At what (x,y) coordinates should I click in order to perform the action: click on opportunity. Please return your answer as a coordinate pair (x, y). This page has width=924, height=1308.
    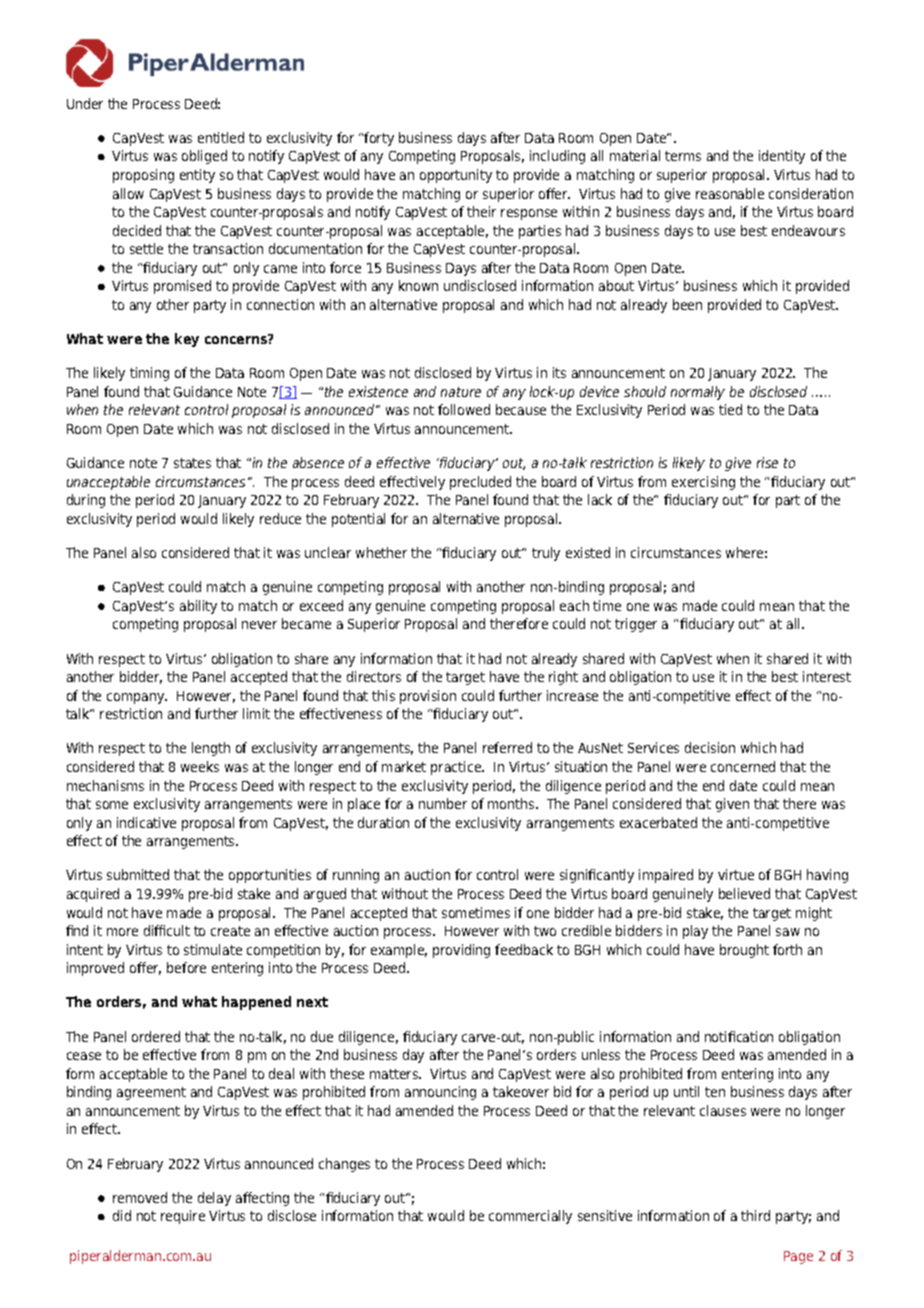
    Looking at the image, I should click on (456, 176).
